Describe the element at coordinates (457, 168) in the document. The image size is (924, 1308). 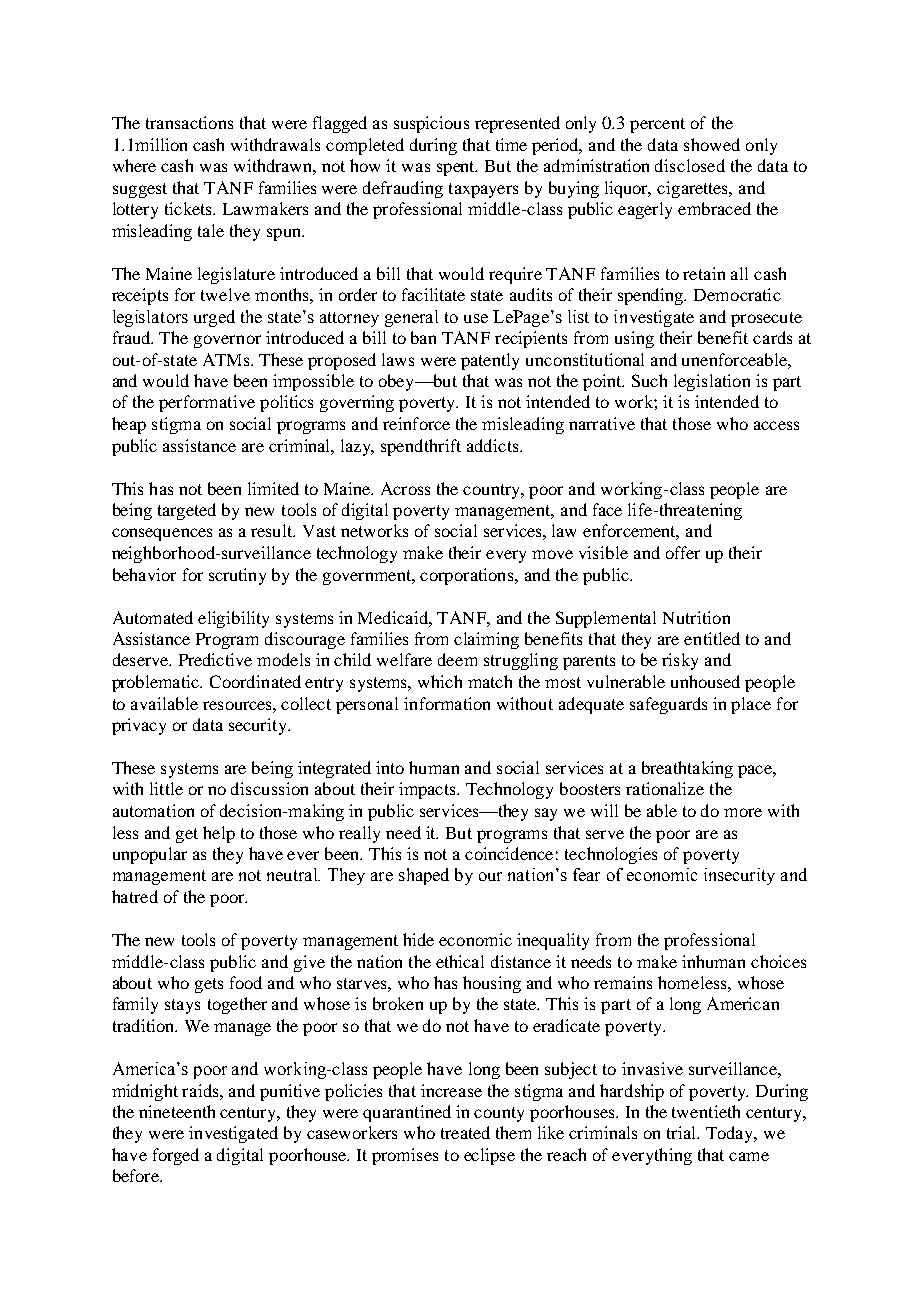
I see `spent` at that location.
